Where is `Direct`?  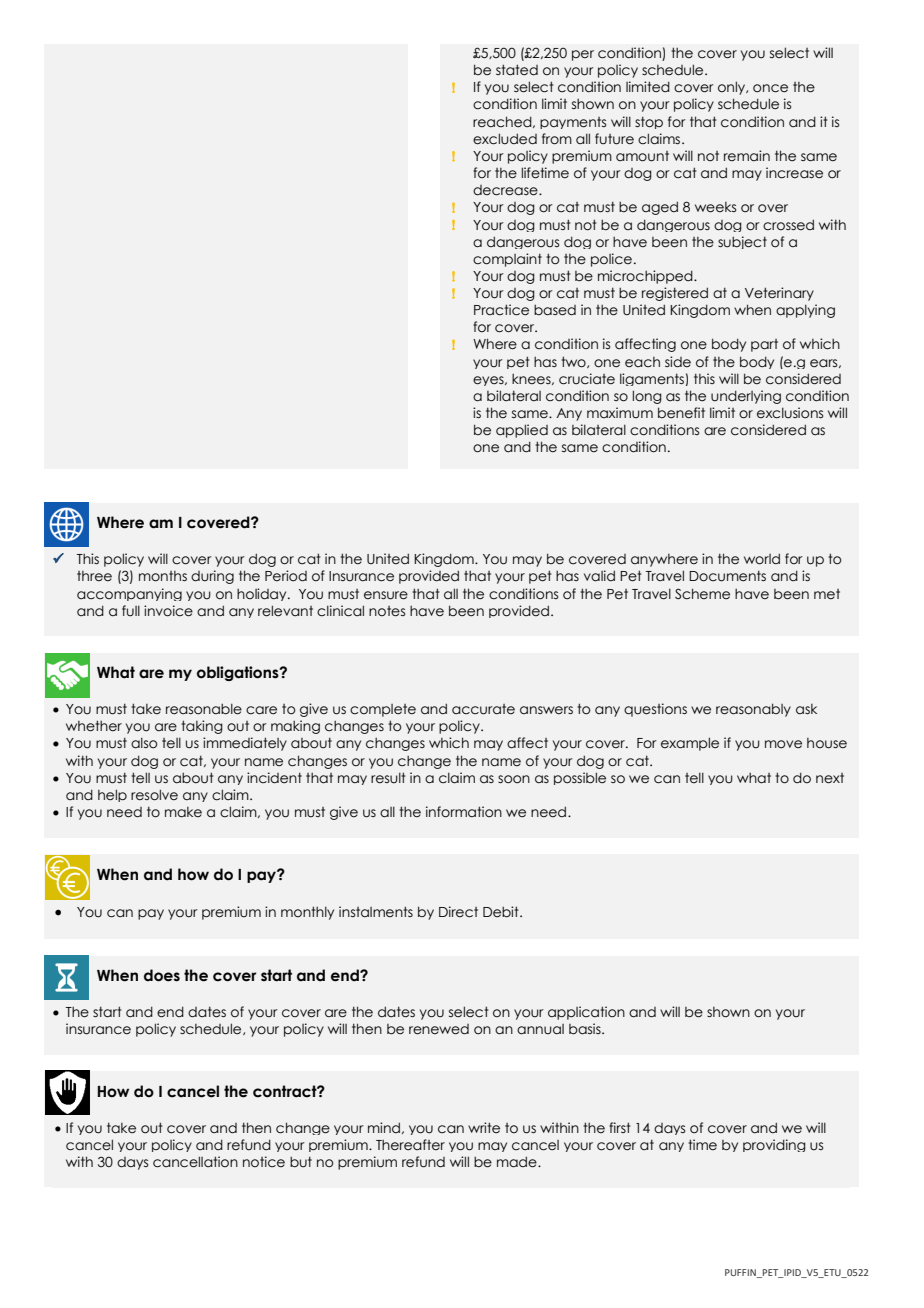
Direct is located at coordinates (458, 912).
